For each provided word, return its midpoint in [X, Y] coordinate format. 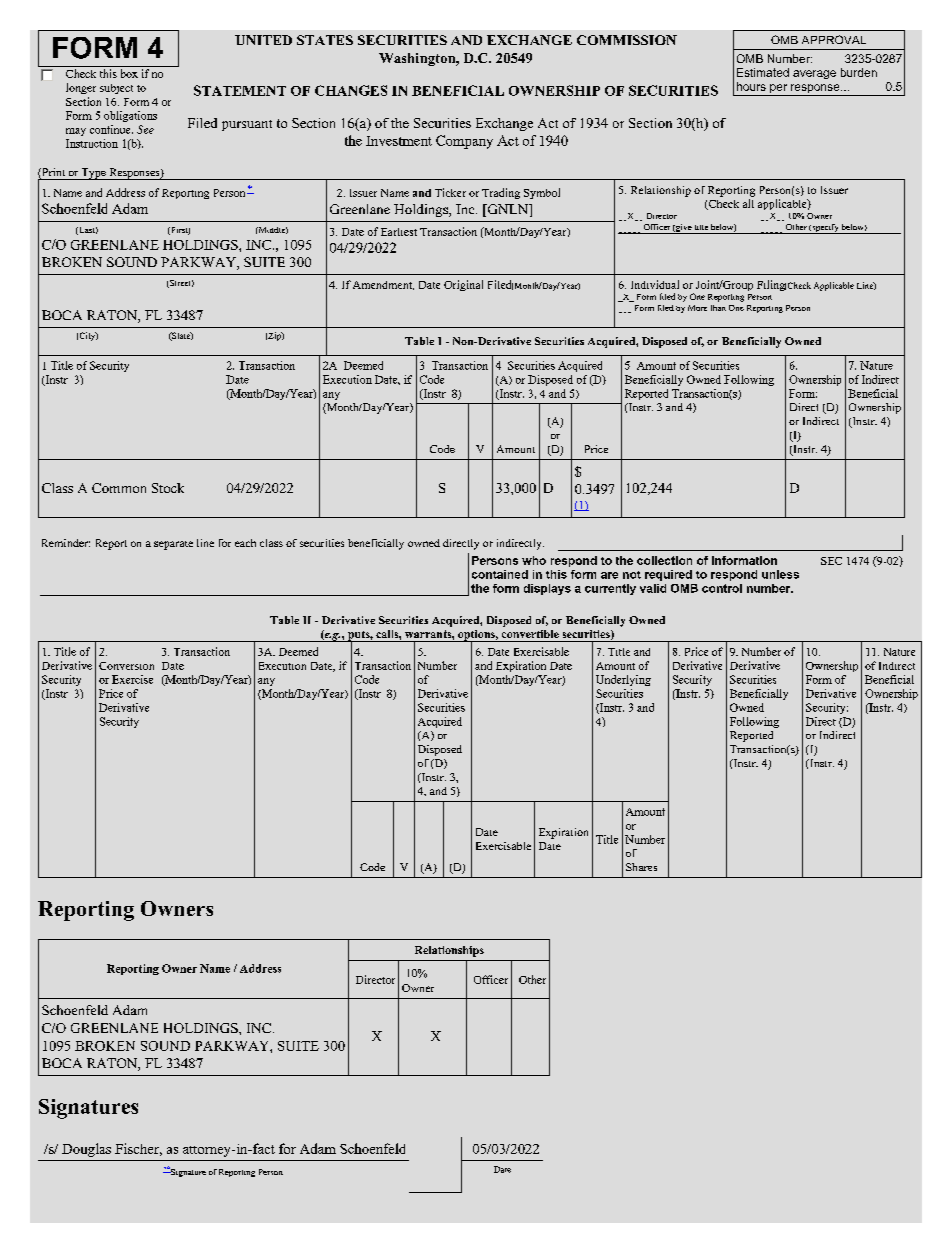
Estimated [763, 72]
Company [464, 142]
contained [500, 574]
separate [173, 545]
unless [780, 574]
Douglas [86, 1150]
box [129, 73]
